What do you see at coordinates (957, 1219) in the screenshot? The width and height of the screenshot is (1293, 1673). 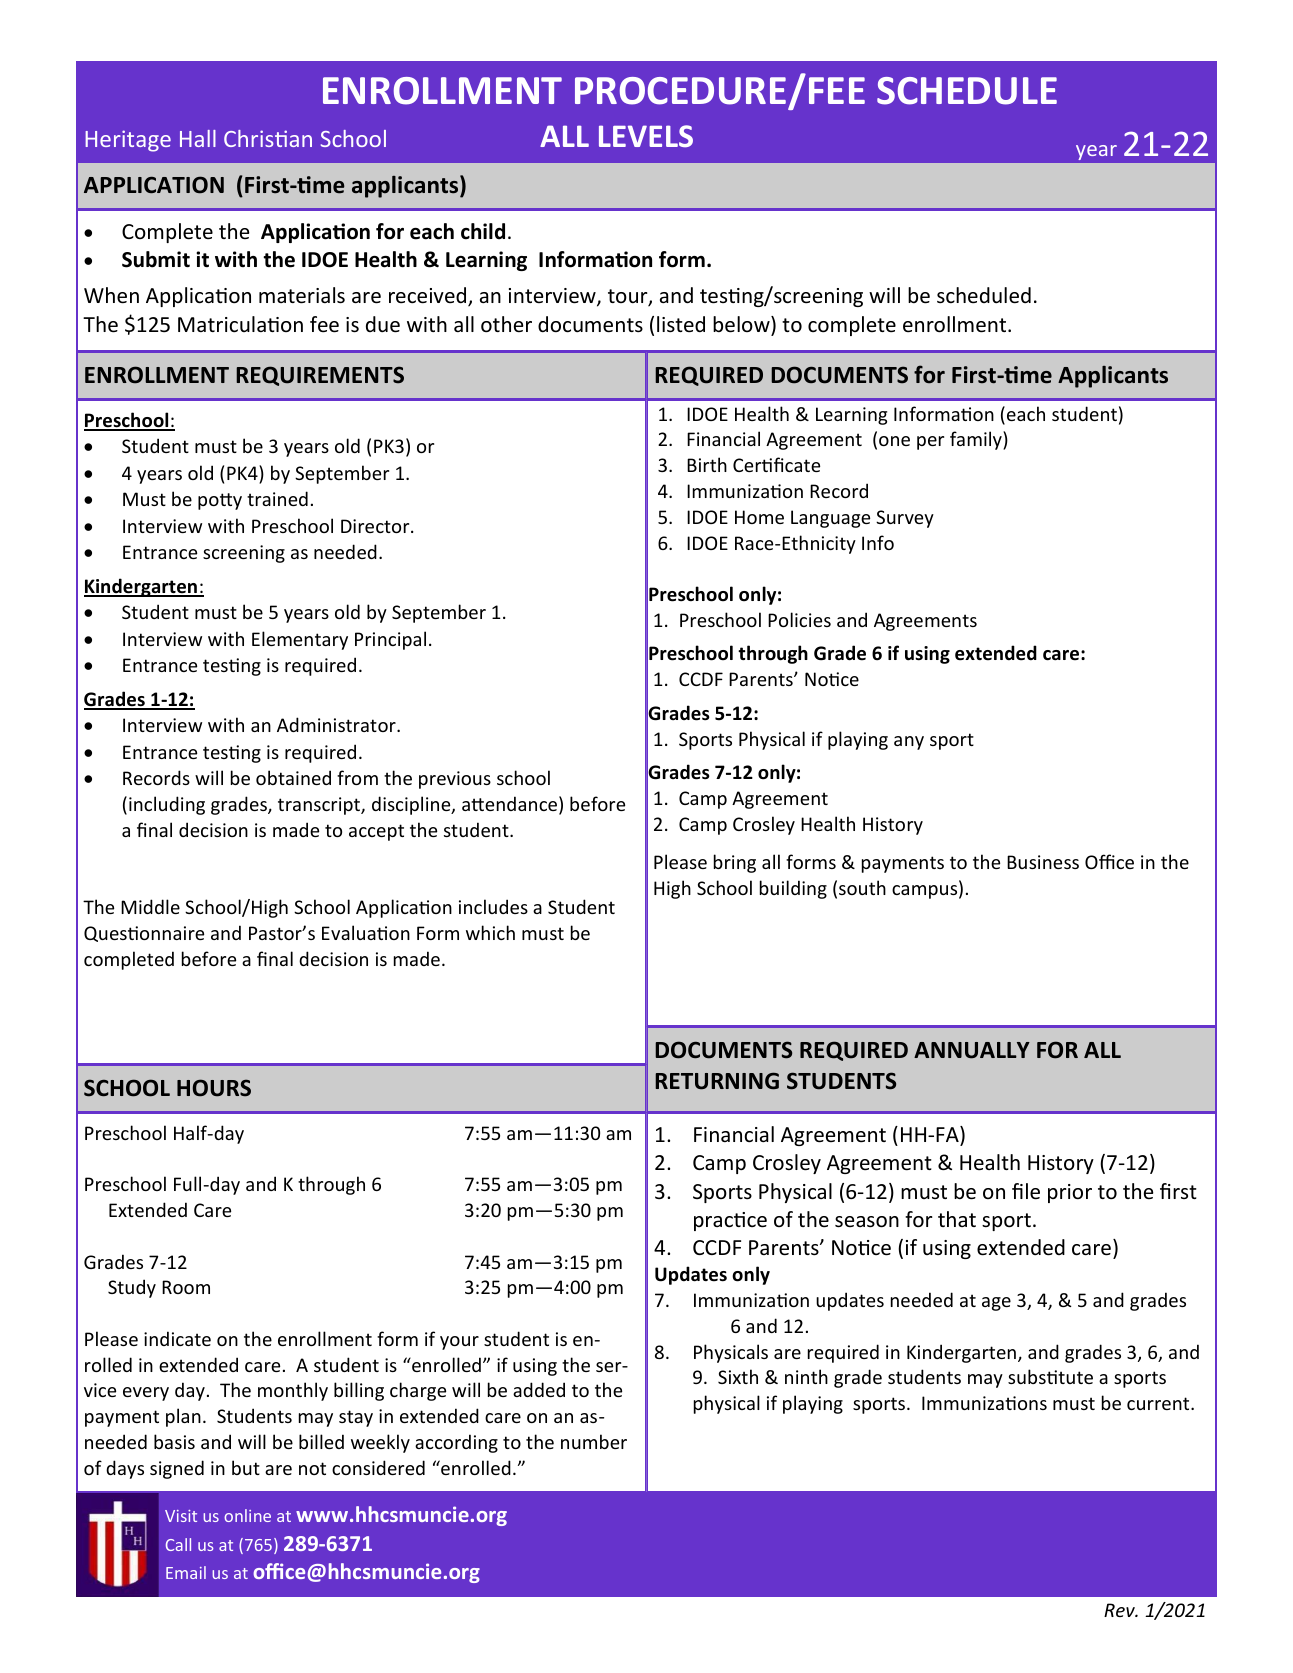 I see `that` at bounding box center [957, 1219].
